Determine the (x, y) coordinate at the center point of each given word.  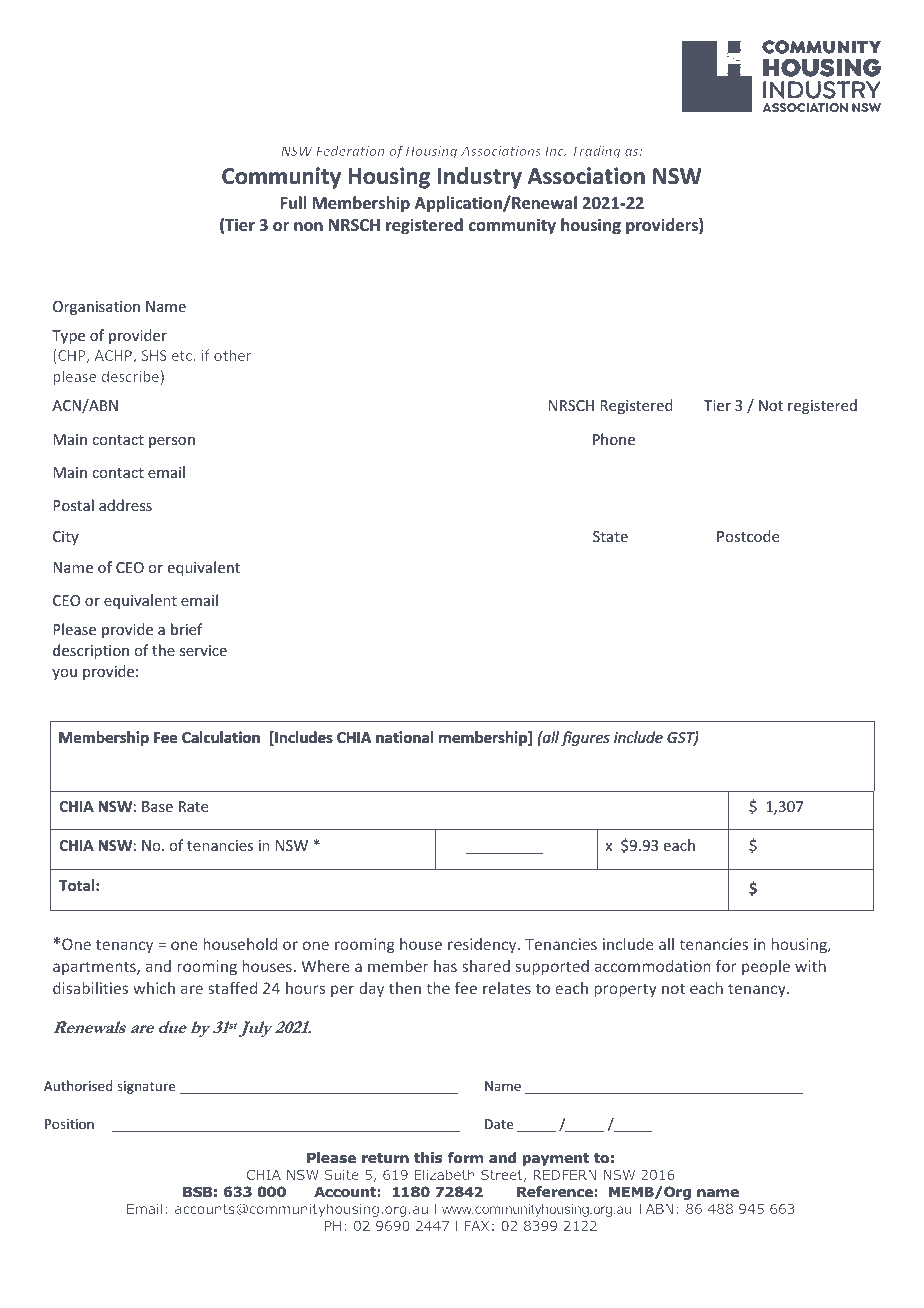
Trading (597, 152)
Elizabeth (445, 1174)
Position (69, 1124)
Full (293, 202)
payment (556, 1159)
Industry (479, 178)
